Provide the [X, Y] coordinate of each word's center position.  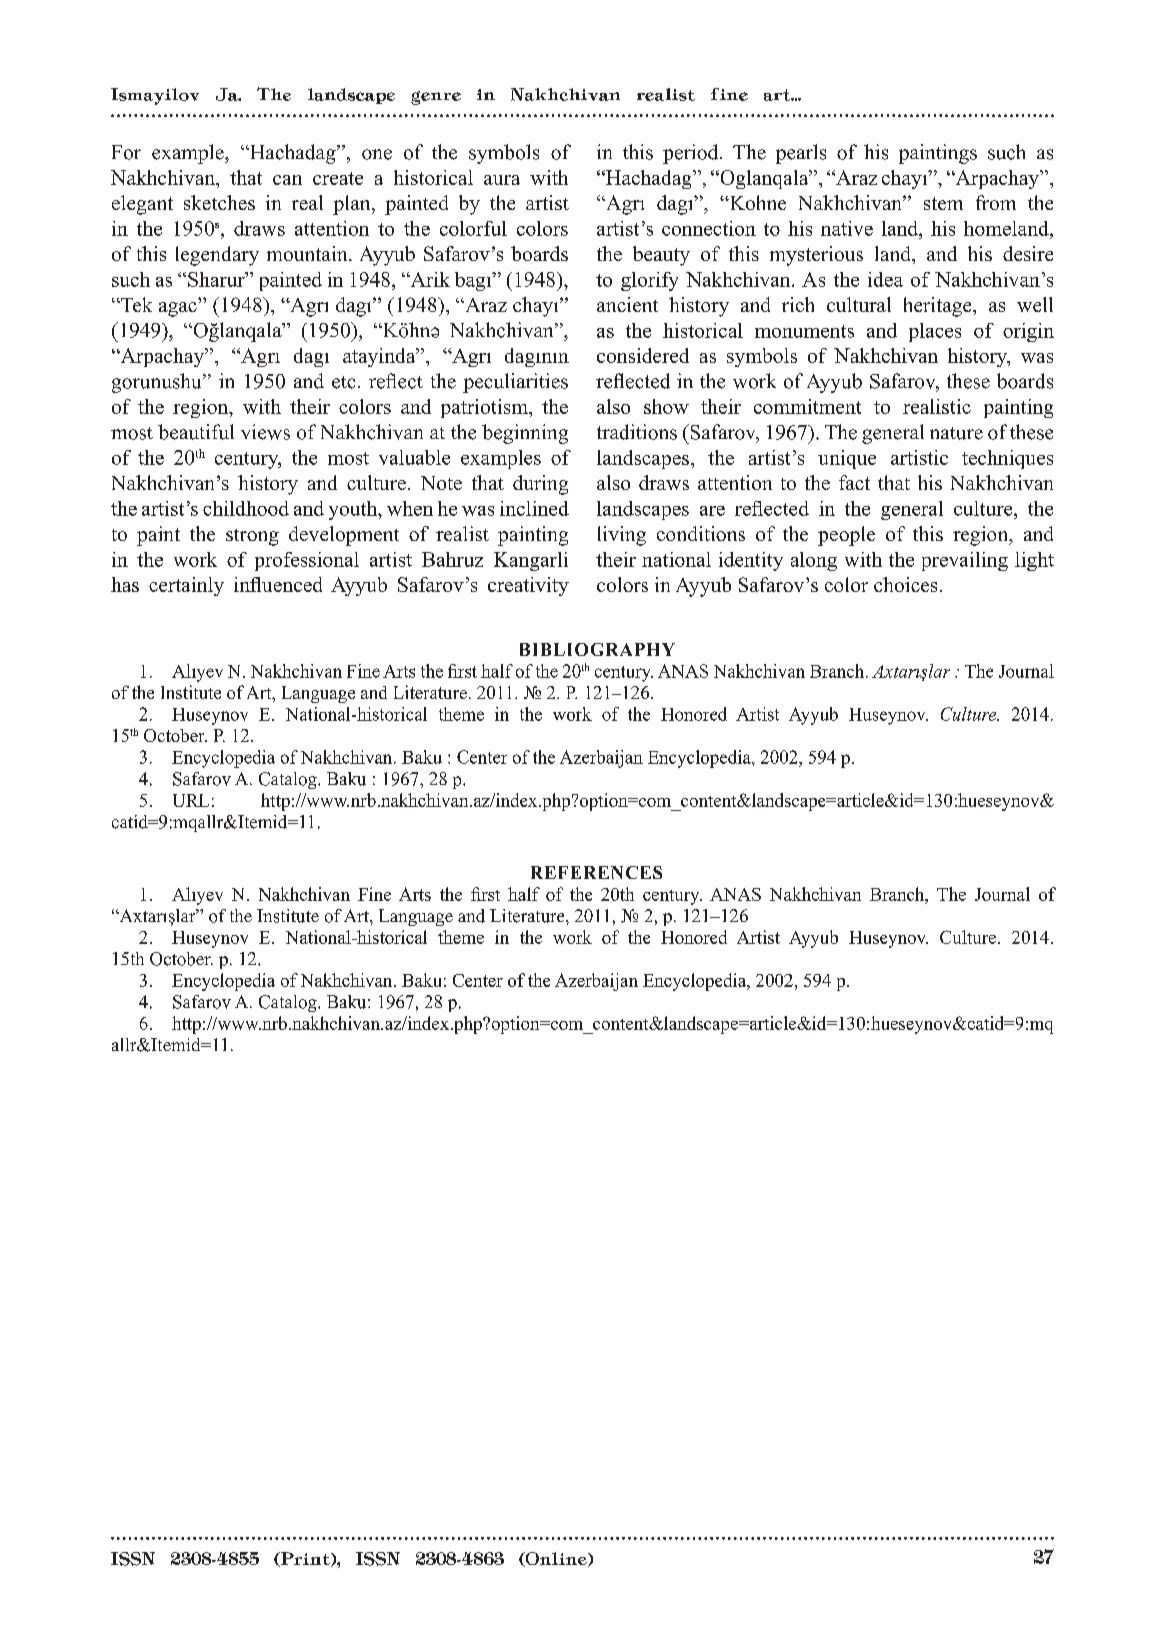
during [540, 485]
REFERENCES [596, 872]
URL [191, 800]
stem [943, 203]
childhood [246, 508]
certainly [186, 586]
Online [556, 1559]
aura [502, 180]
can [287, 180]
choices [905, 584]
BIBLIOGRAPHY [597, 649]
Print [305, 1559]
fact [854, 482]
